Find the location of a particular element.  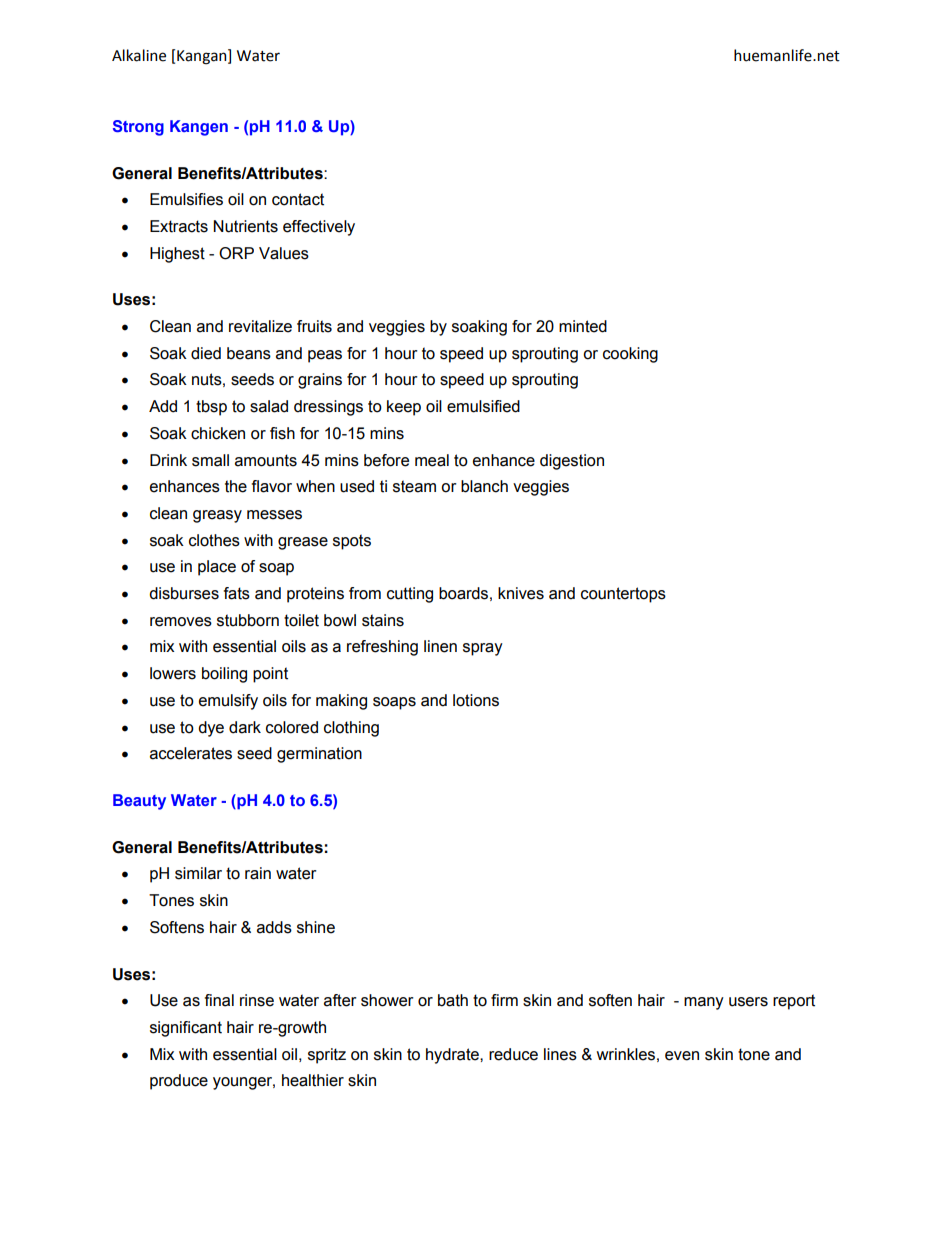

significant is located at coordinates (186, 1029).
